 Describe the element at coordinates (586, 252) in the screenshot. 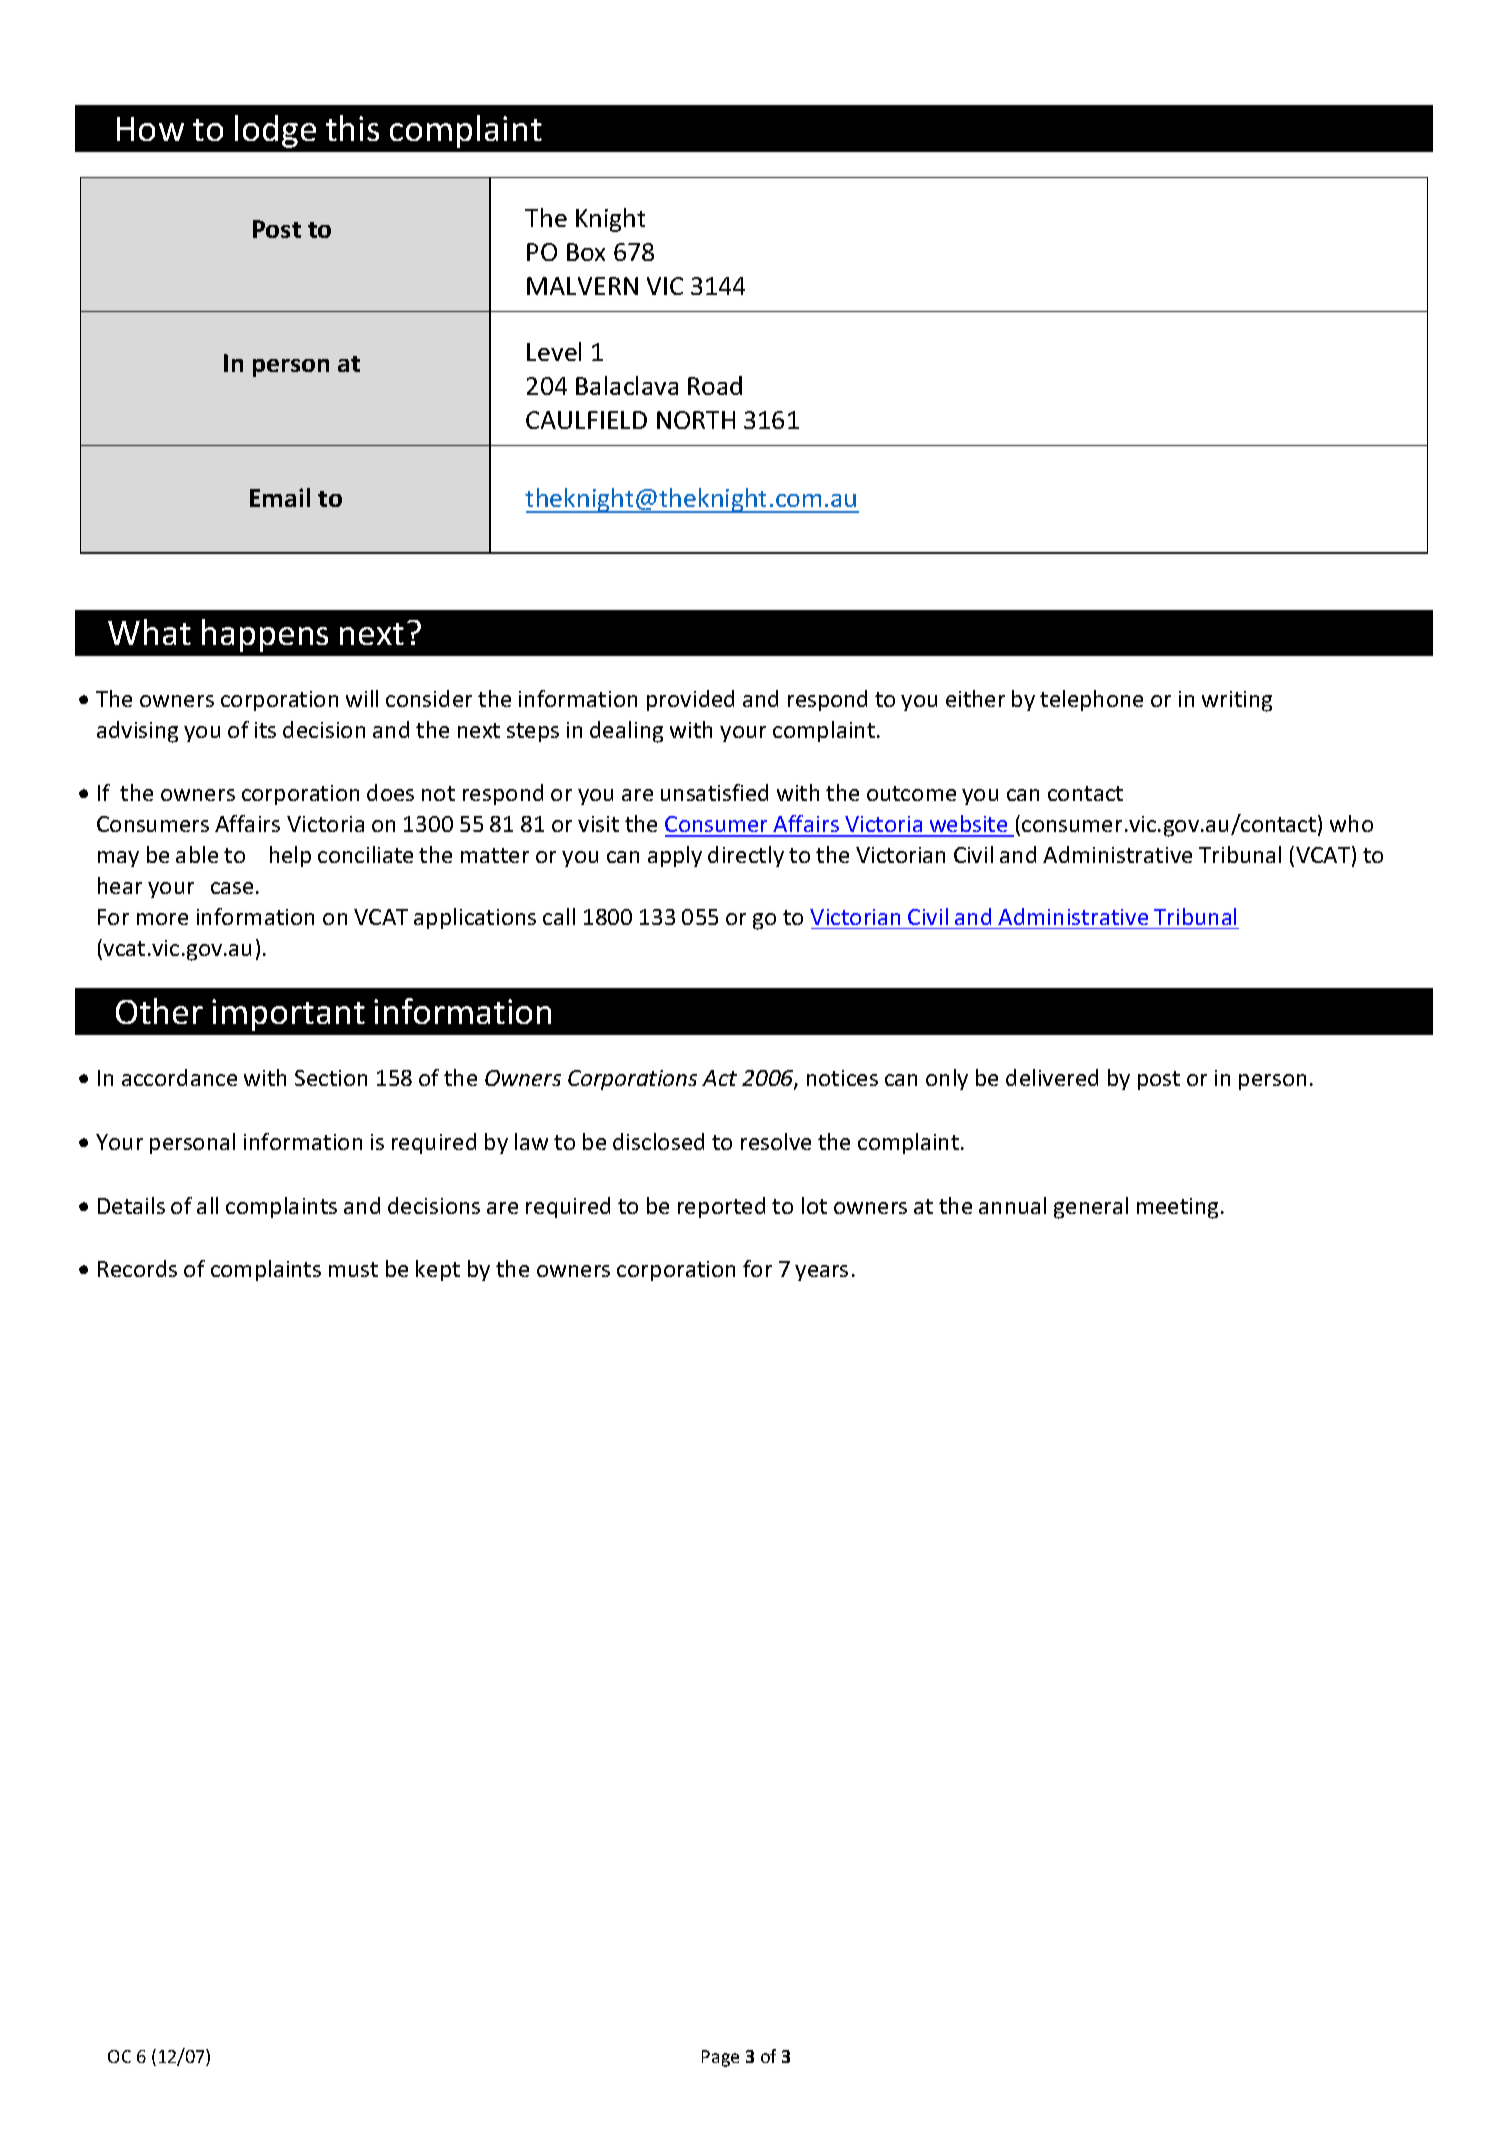

I see `Box` at that location.
